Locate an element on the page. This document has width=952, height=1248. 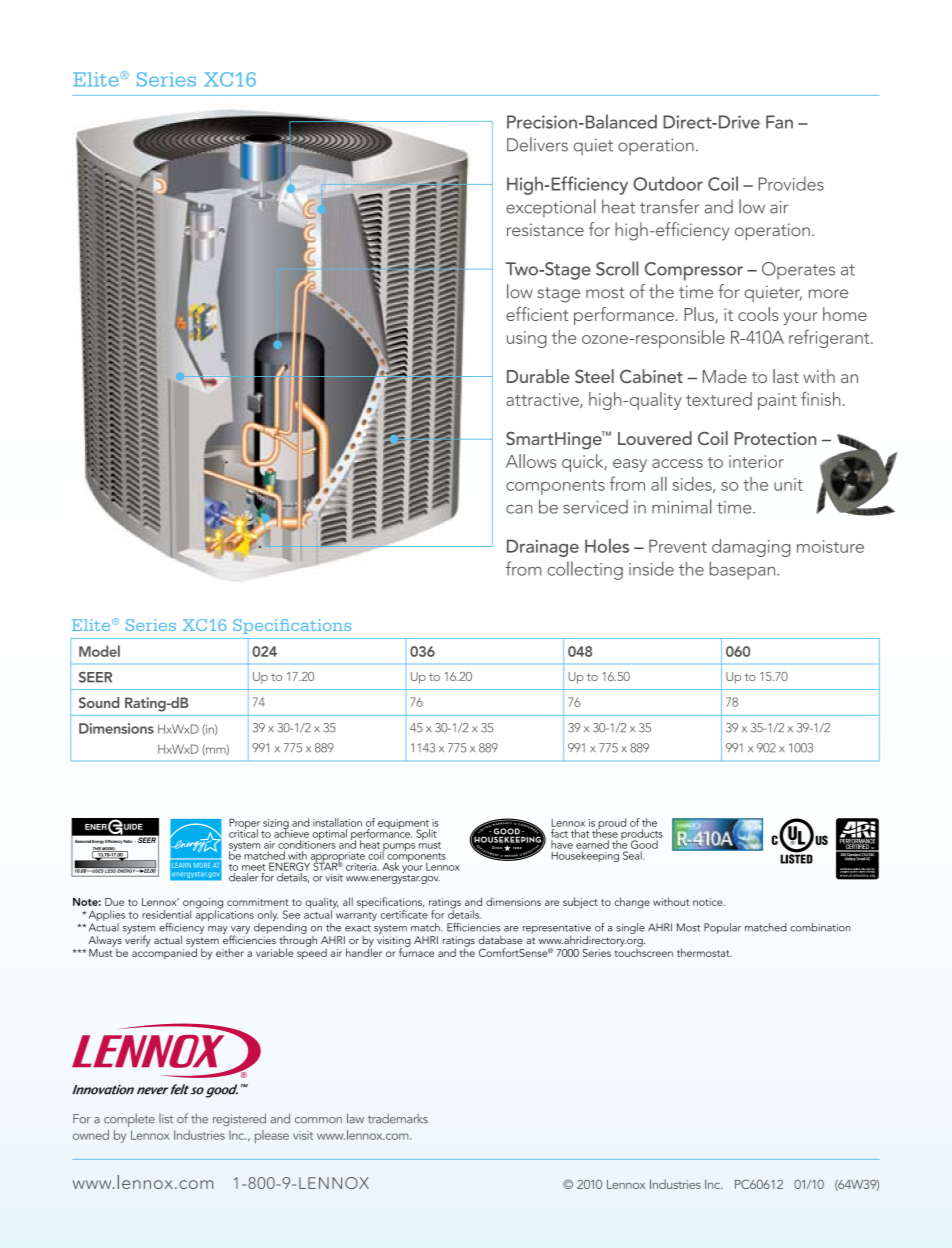
Delivers is located at coordinates (537, 144).
